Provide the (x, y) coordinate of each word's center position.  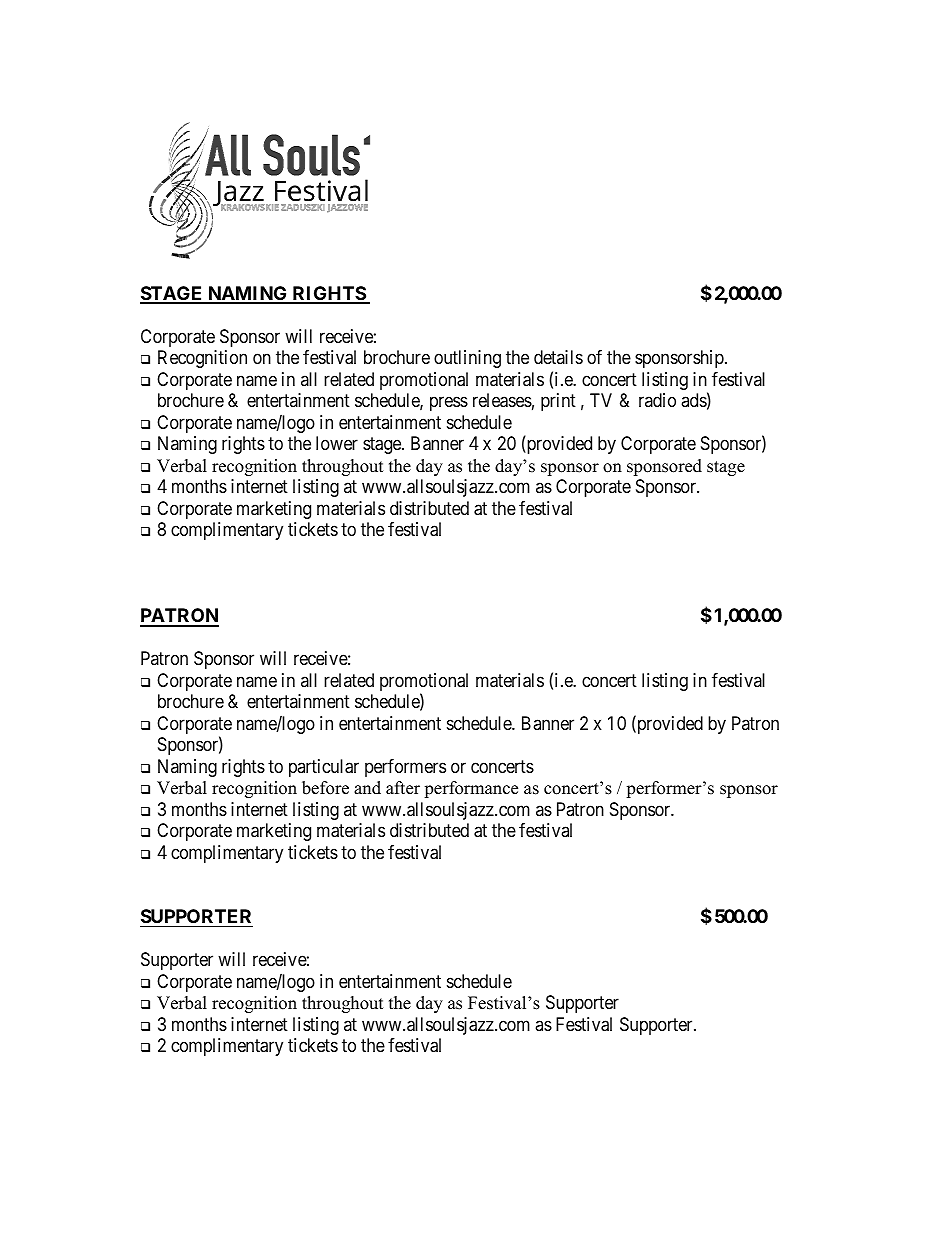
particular (324, 768)
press (449, 404)
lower (337, 443)
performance (471, 789)
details (558, 357)
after (403, 788)
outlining (467, 359)
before (325, 788)
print (558, 402)
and (367, 788)
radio (657, 400)
